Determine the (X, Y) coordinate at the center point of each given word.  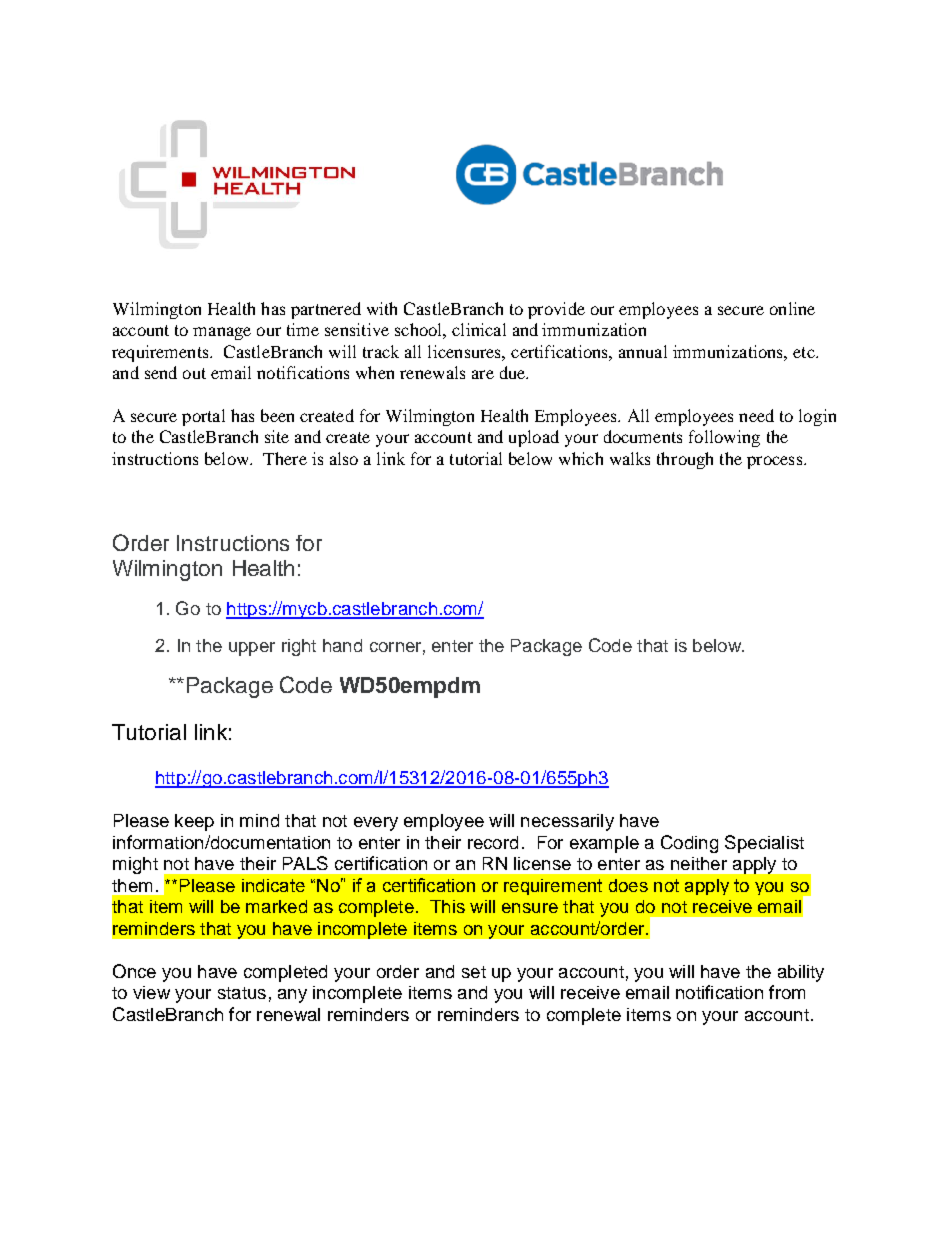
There (285, 458)
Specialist (764, 844)
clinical (479, 329)
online (792, 308)
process (776, 462)
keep (194, 822)
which (581, 458)
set (474, 972)
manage (222, 333)
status (242, 993)
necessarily (567, 822)
